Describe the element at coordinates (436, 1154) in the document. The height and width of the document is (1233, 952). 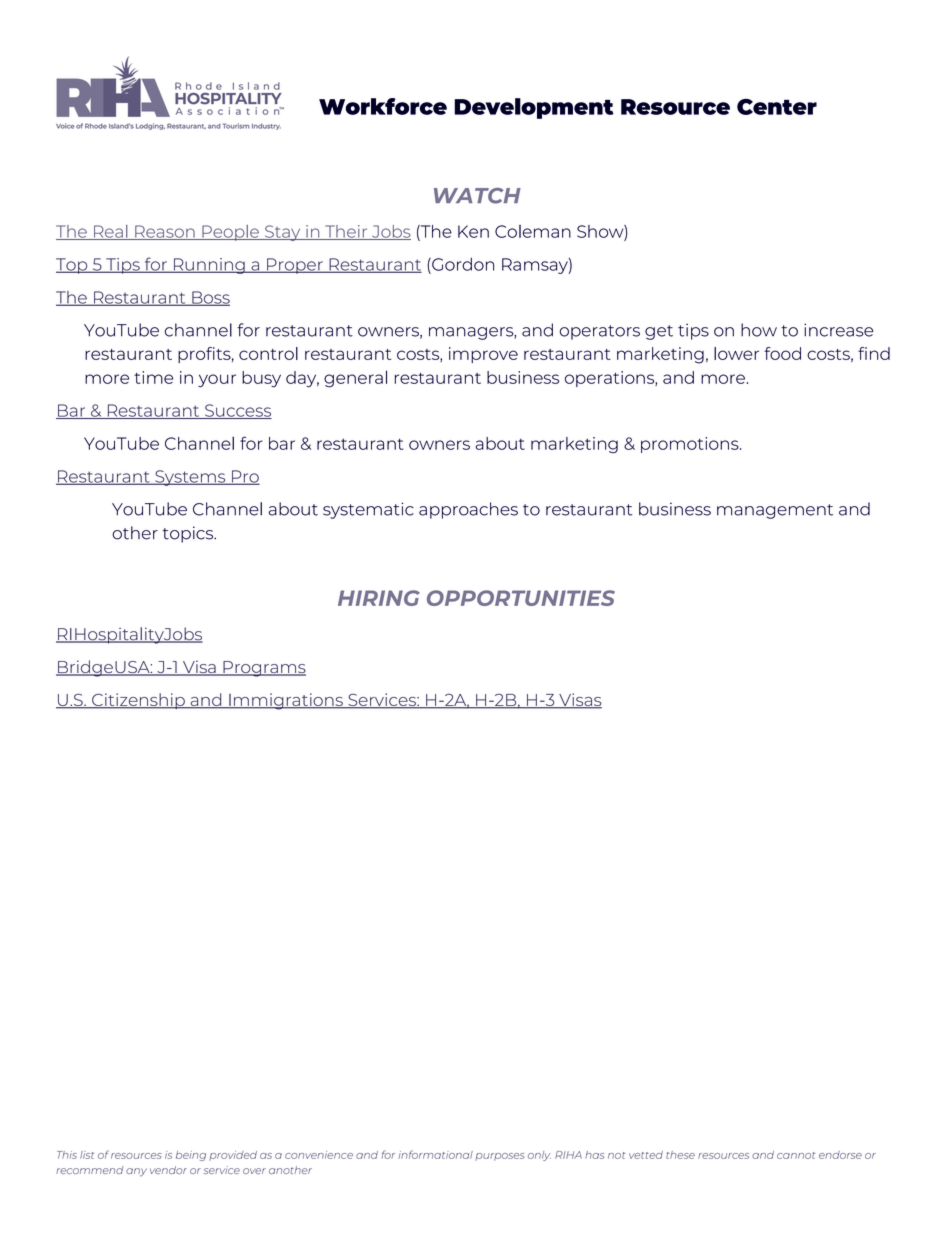
I see `informational` at that location.
